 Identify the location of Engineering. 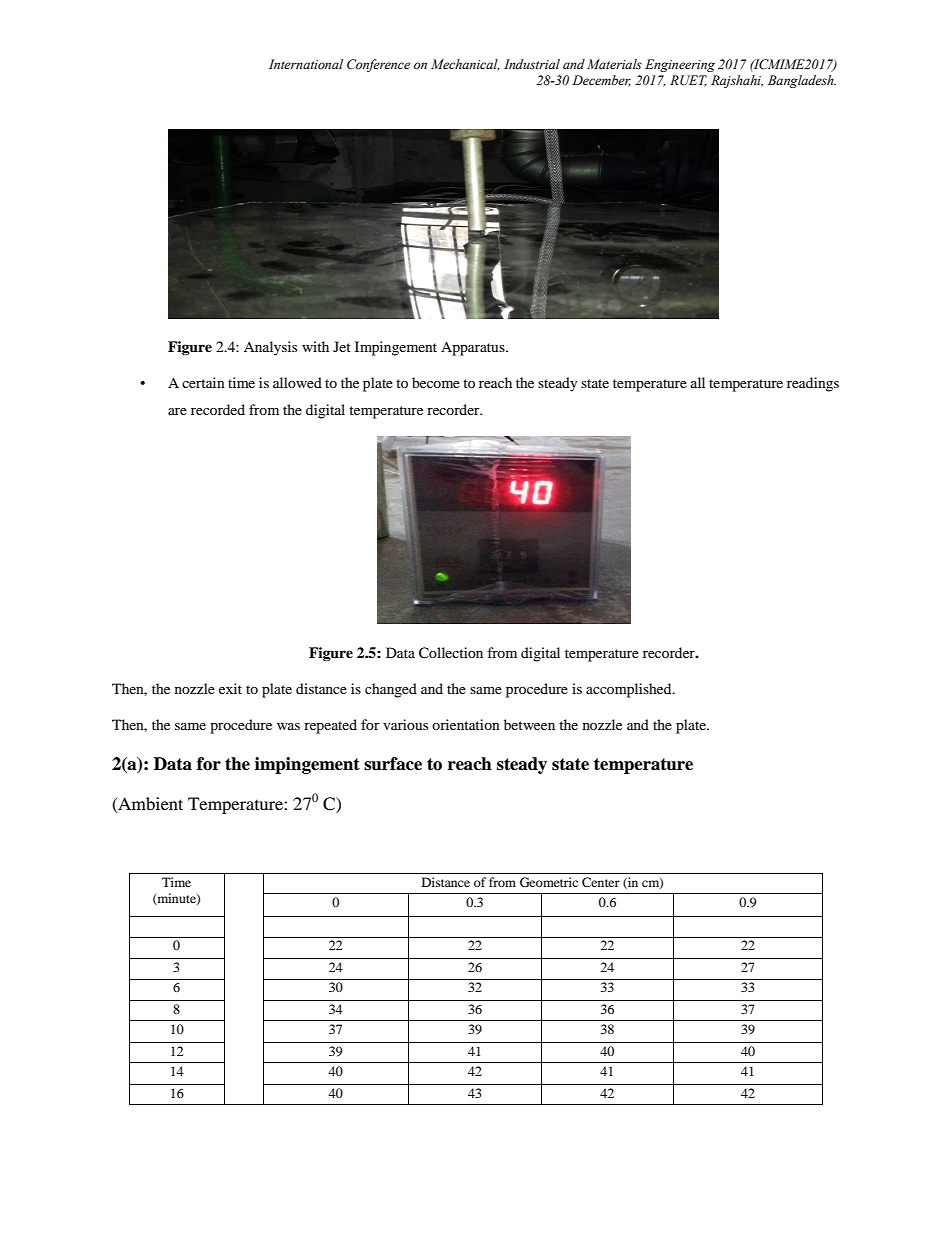
(680, 65).
